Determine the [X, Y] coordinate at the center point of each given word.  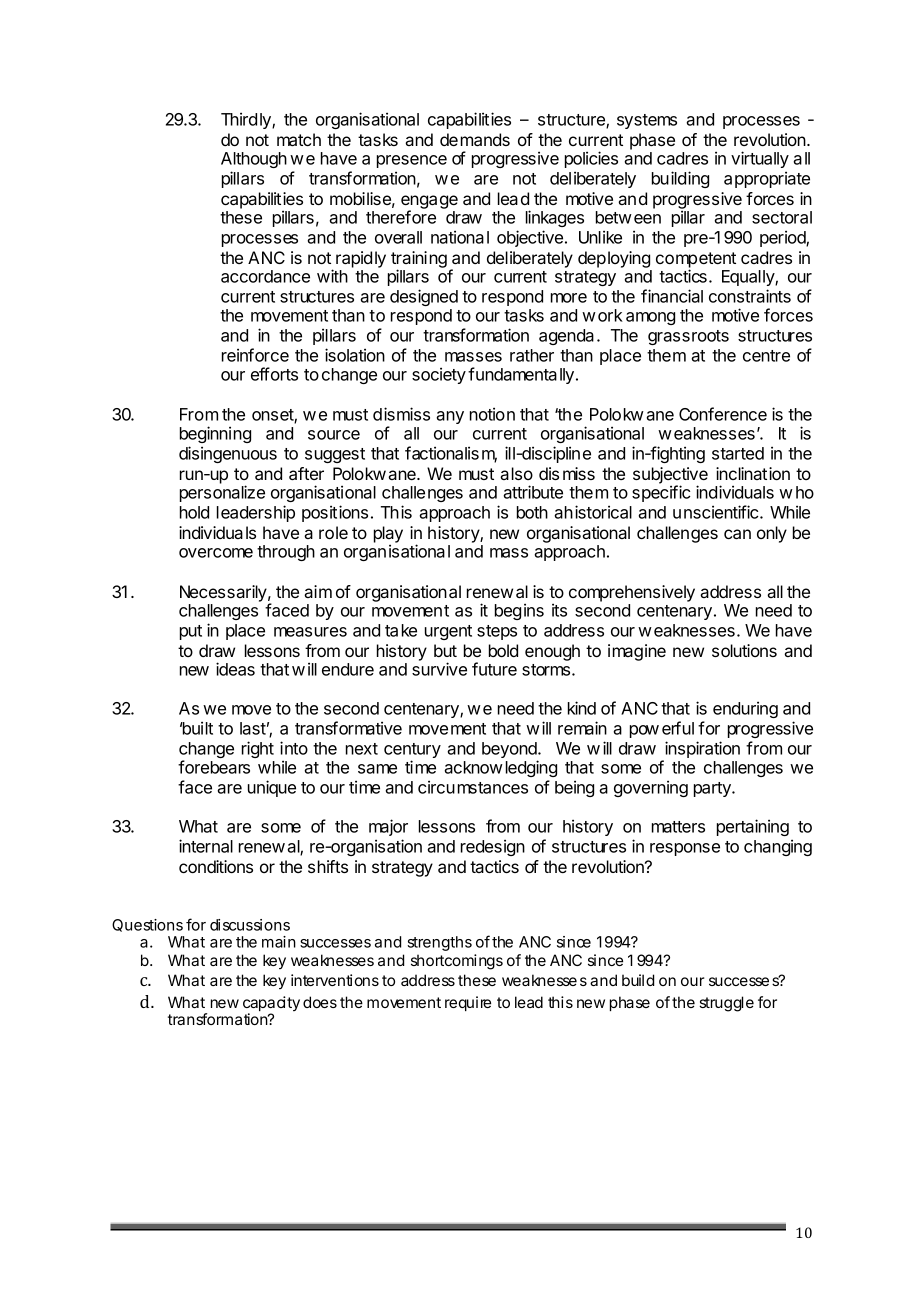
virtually [760, 159]
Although [254, 160]
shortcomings [457, 962]
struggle [726, 1004]
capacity [271, 1005]
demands [475, 139]
